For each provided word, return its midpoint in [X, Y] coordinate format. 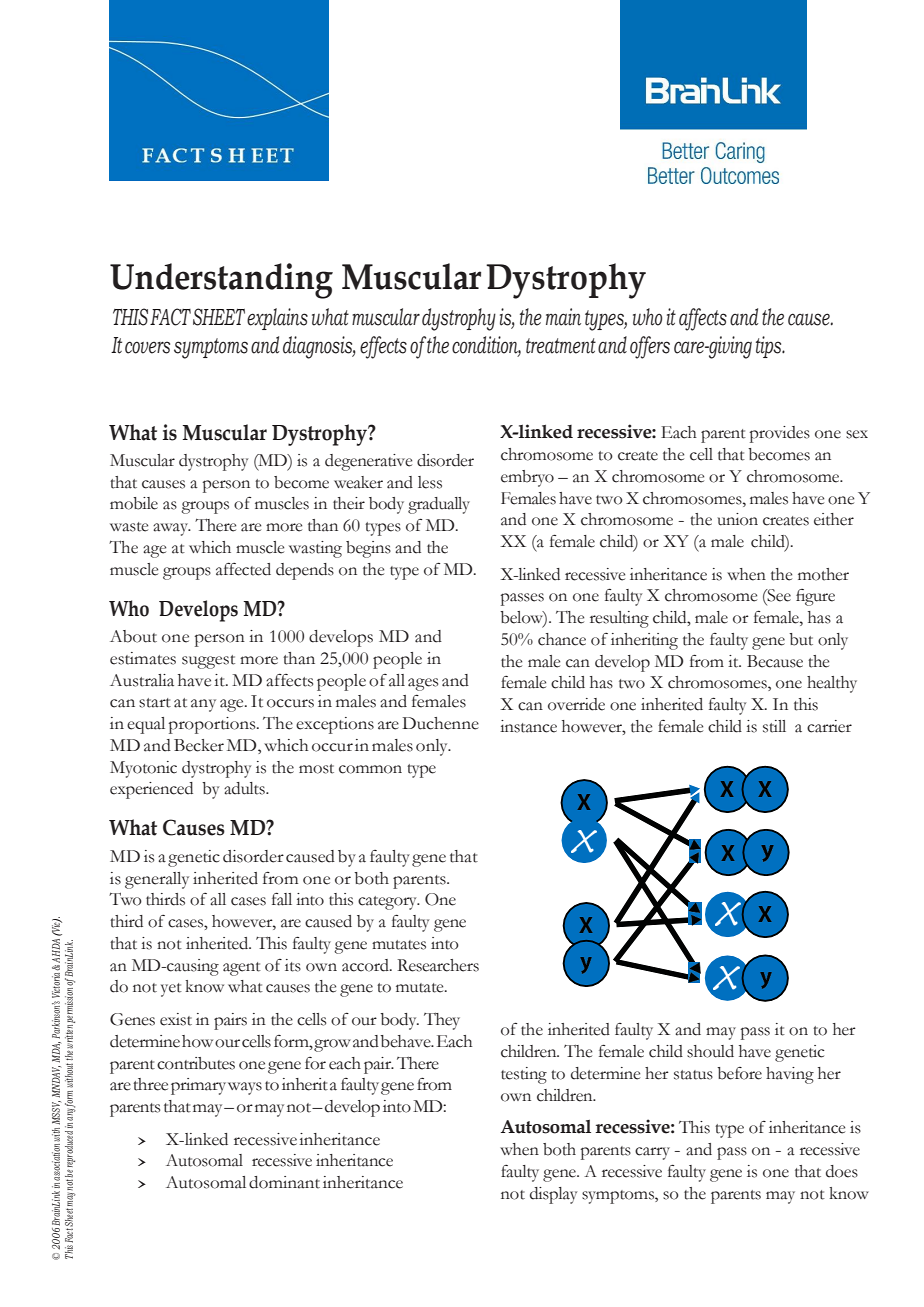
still [774, 726]
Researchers [438, 965]
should [710, 1051]
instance [528, 726]
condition [486, 346]
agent [242, 969]
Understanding [221, 281]
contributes [196, 1063]
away [172, 529]
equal [146, 725]
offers [650, 347]
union [737, 519]
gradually [439, 505]
